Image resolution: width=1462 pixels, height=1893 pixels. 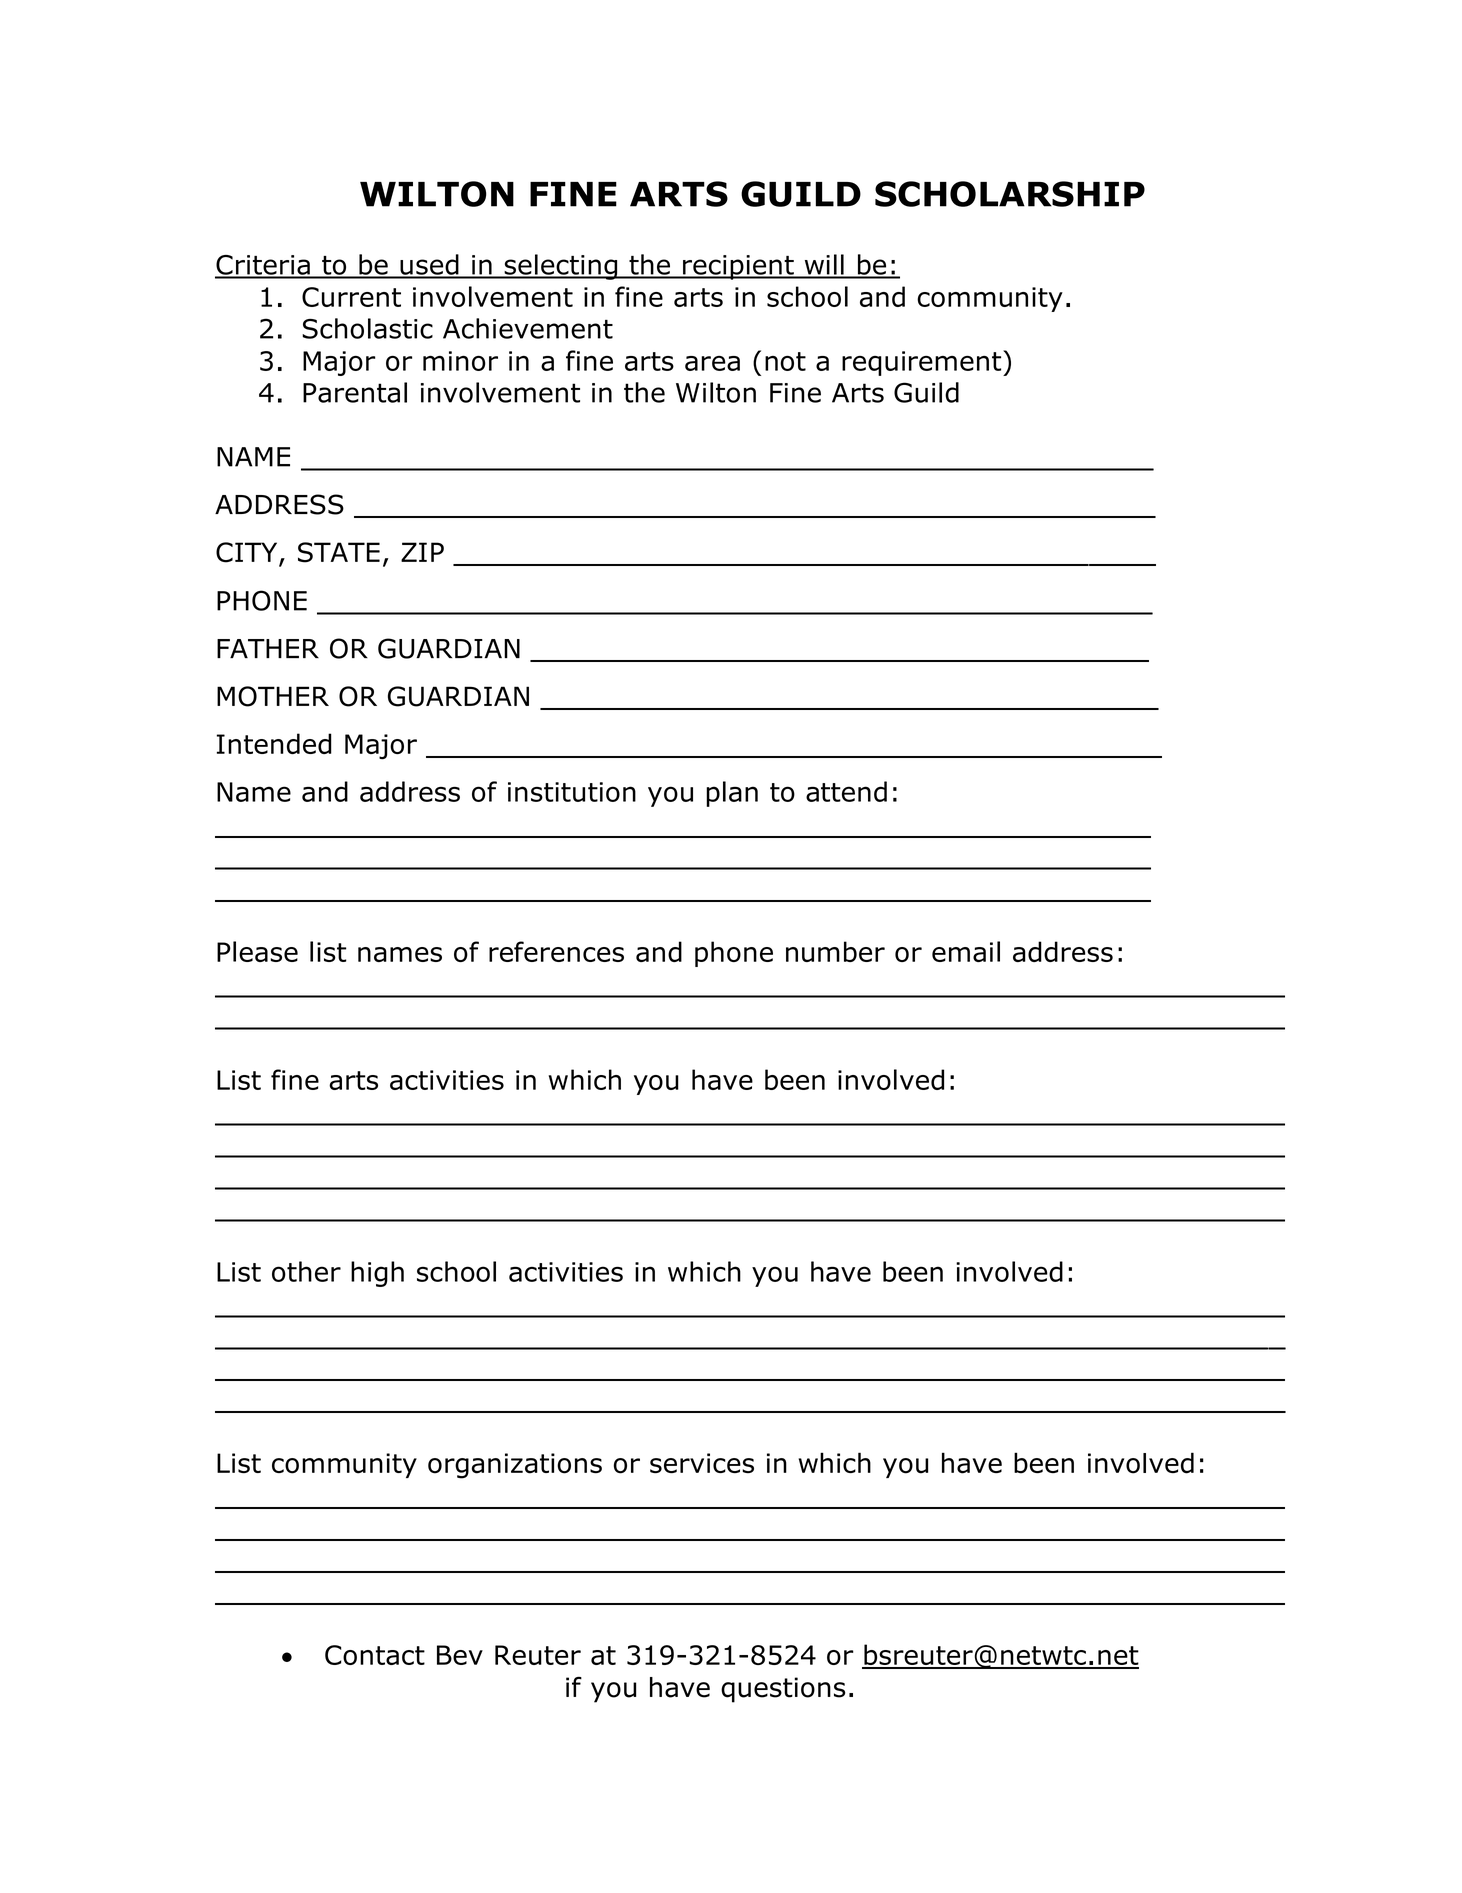 What do you see at coordinates (339, 552) in the document?
I see `STATE` at bounding box center [339, 552].
